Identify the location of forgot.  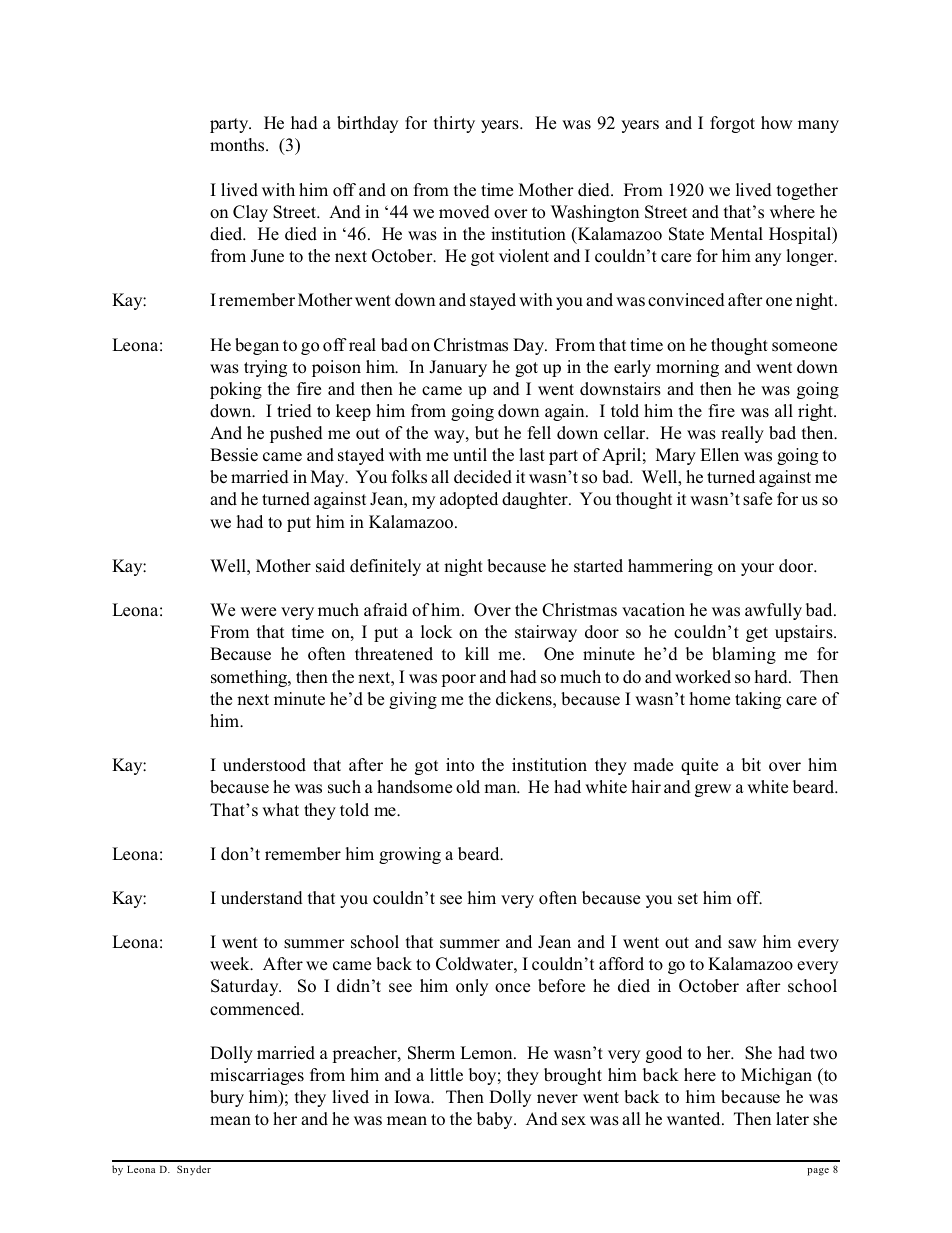
(732, 124).
